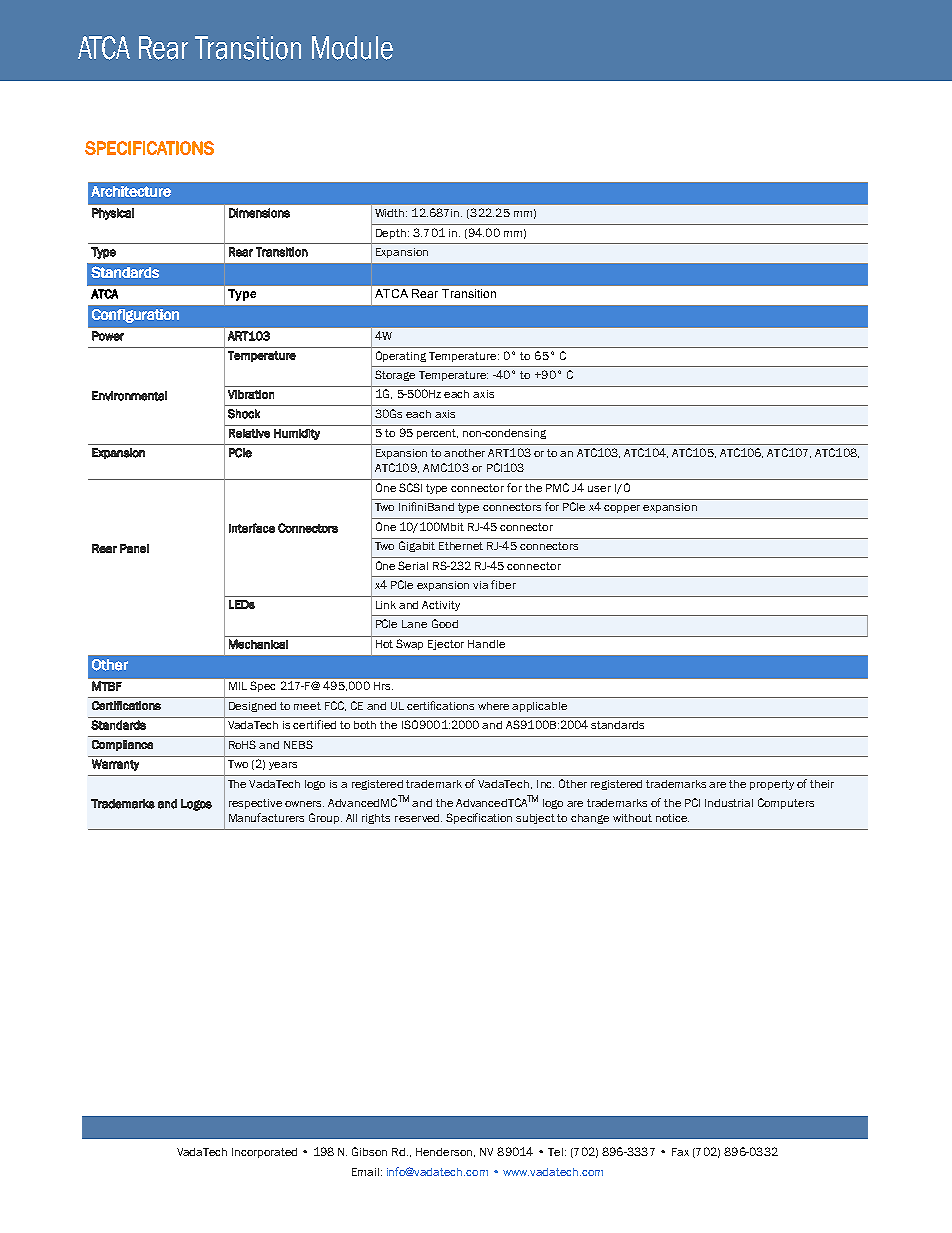  Describe the element at coordinates (729, 803) in the page. I see `Industrial` at that location.
